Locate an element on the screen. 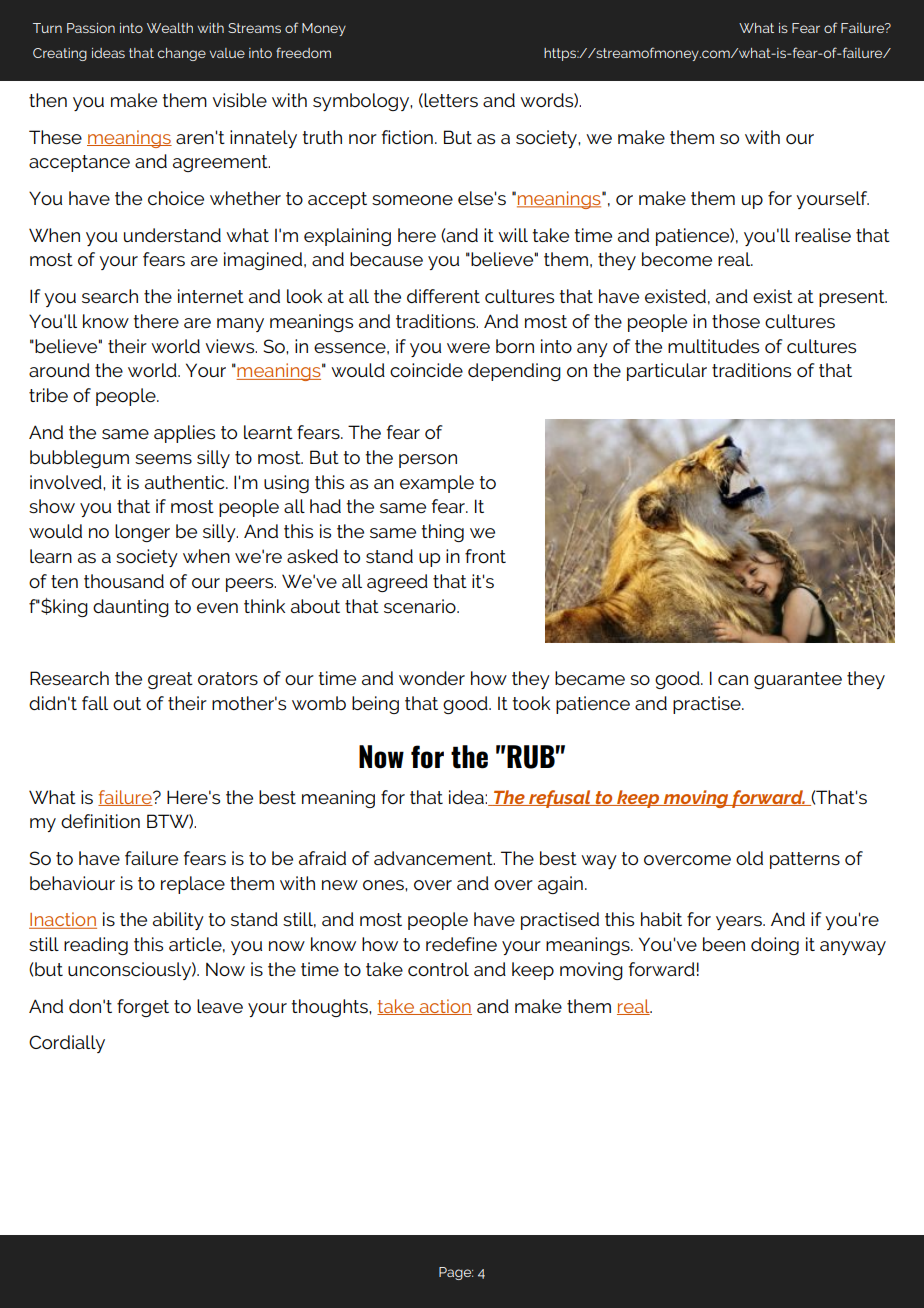 Image resolution: width=924 pixels, height=1308 pixels. become is located at coordinates (677, 259).
